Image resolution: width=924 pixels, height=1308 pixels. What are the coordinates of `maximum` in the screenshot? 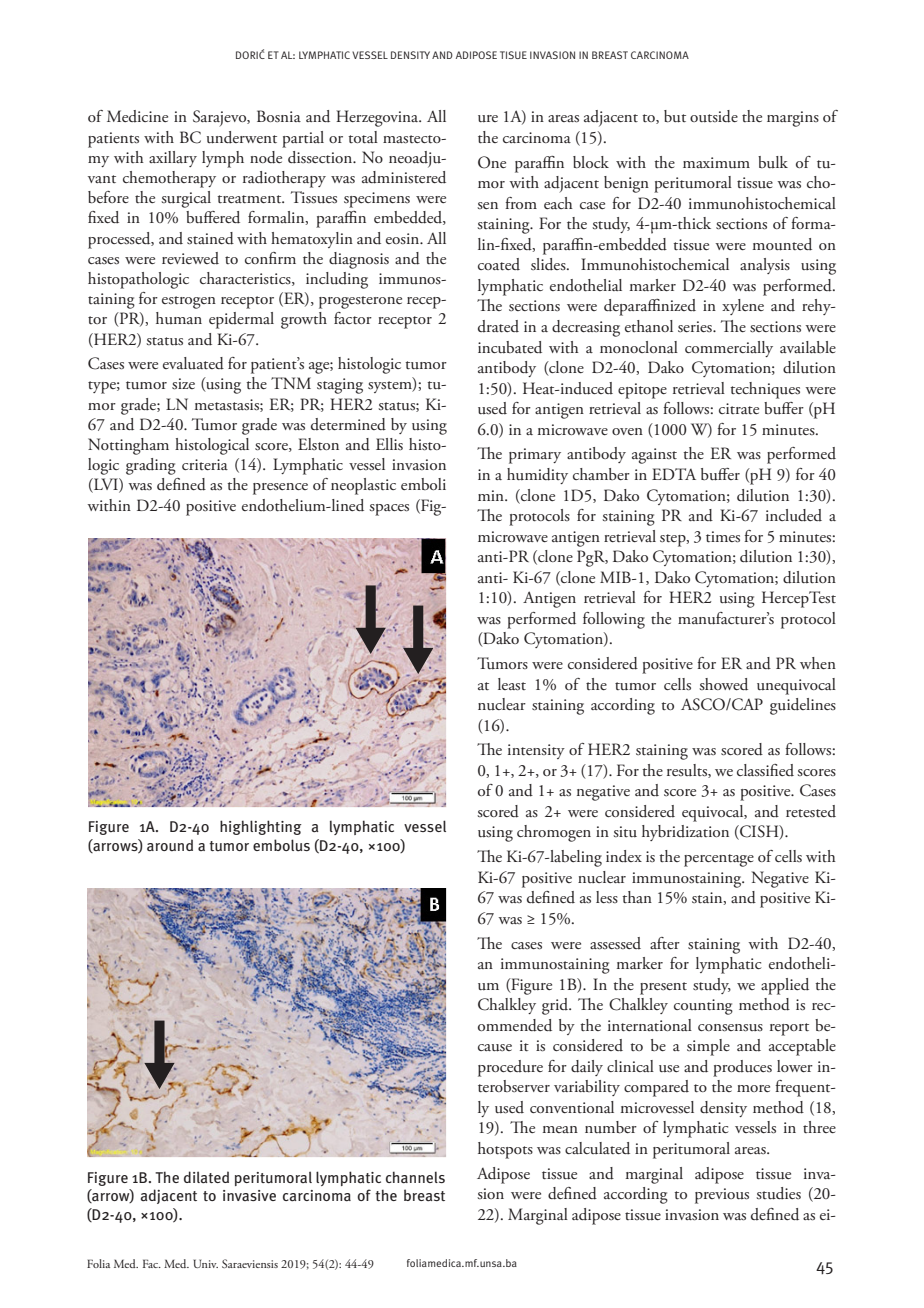 It's located at (716, 163).
